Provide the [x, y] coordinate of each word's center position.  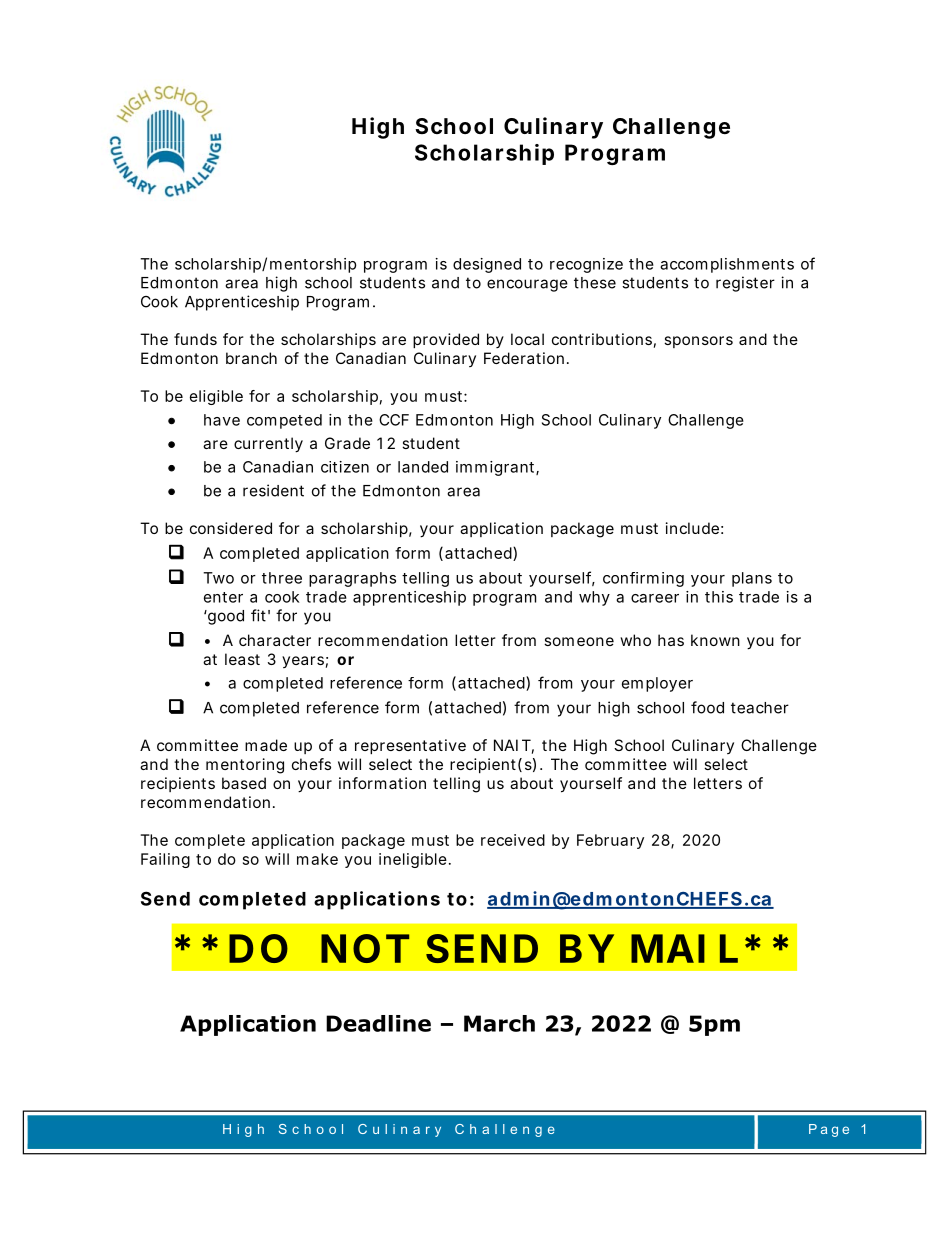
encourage [527, 285]
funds [195, 339]
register [745, 284]
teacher [760, 708]
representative [410, 746]
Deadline [378, 1023]
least [242, 659]
